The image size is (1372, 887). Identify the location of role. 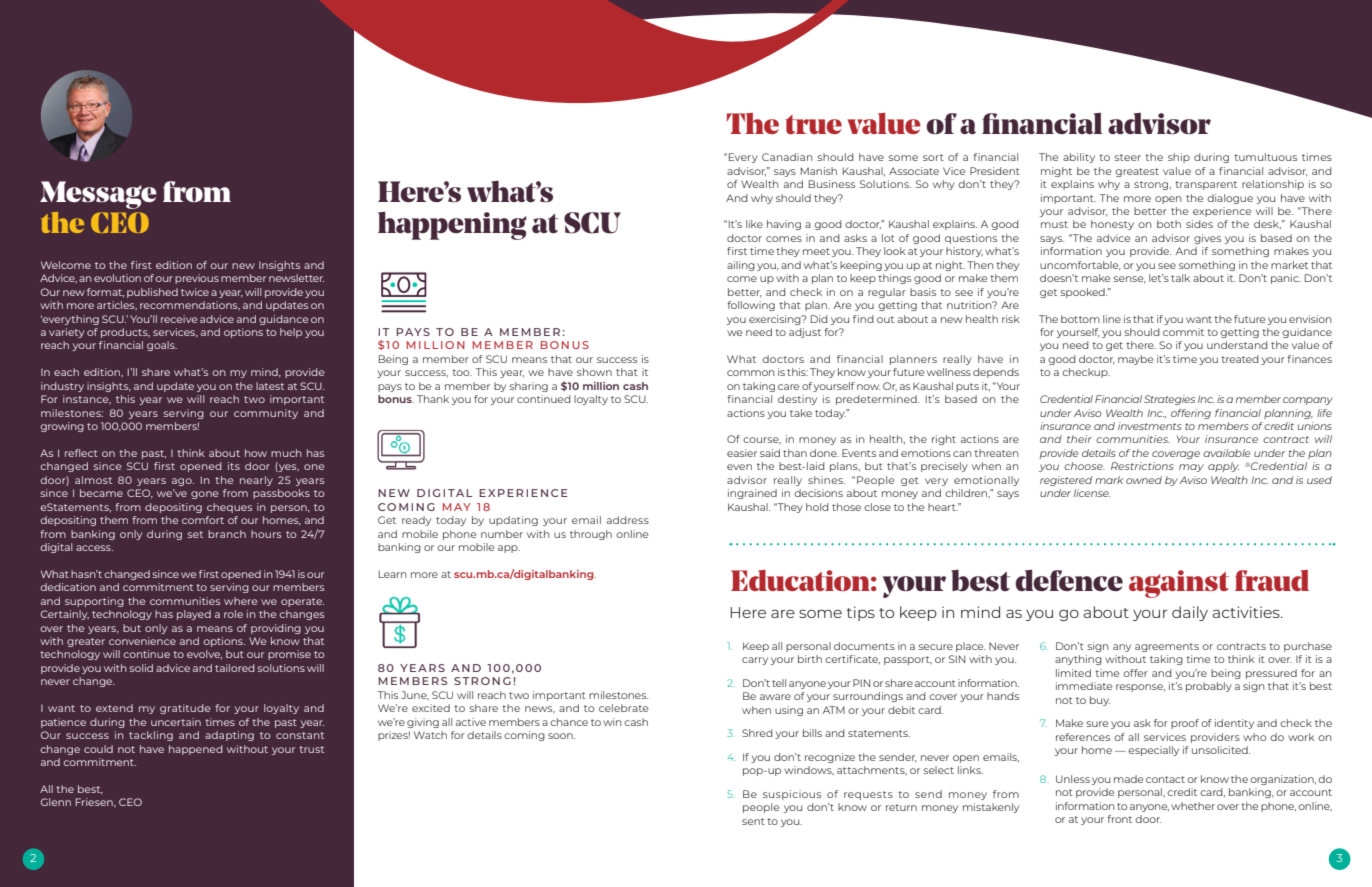
(233, 614).
